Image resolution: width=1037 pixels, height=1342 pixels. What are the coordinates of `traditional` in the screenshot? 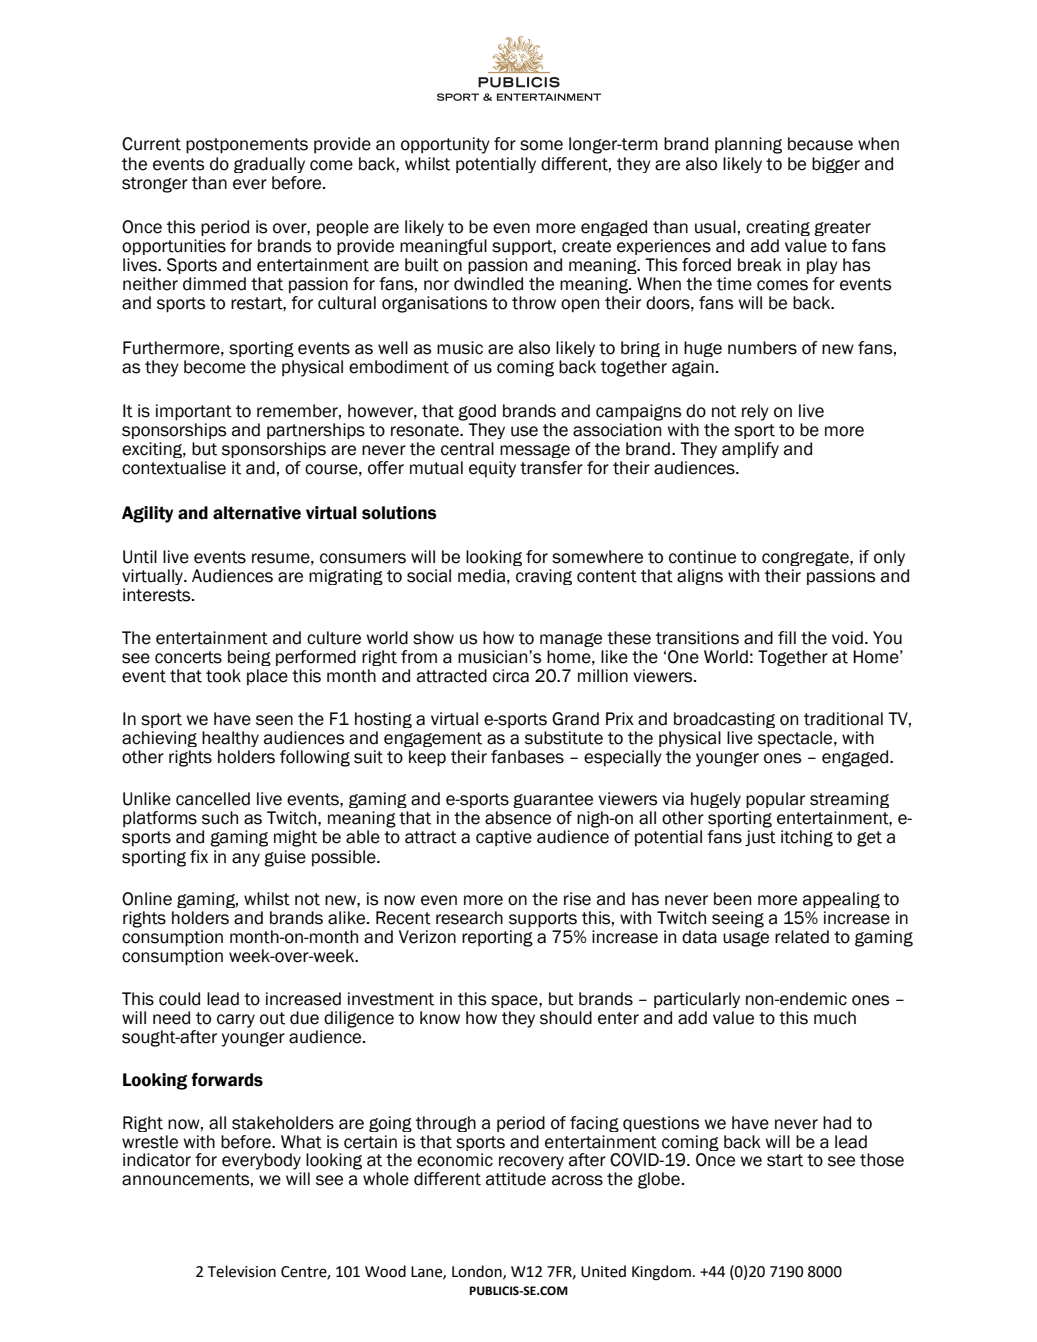 It's located at (843, 719).
